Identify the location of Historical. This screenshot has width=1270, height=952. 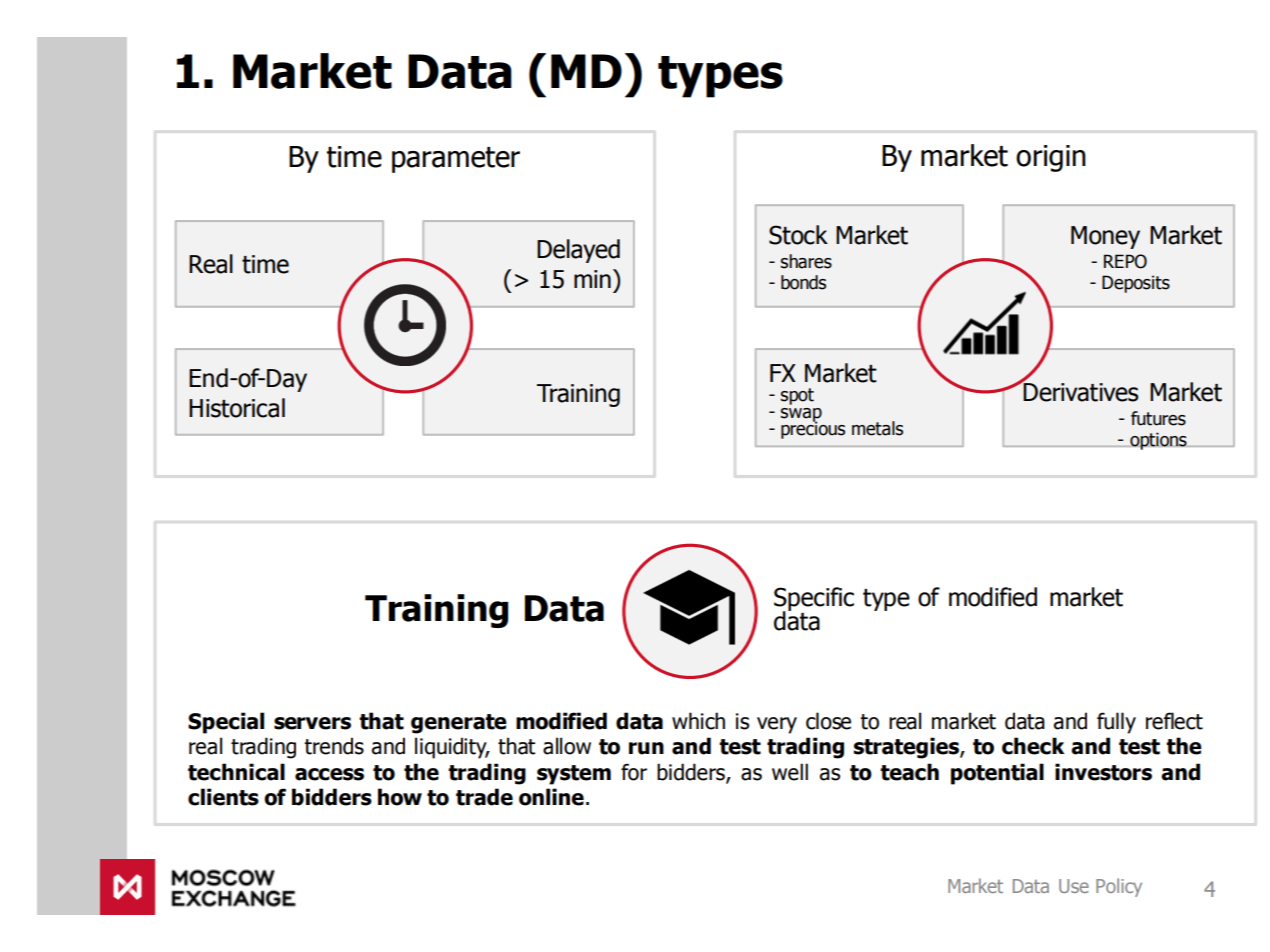
(237, 408).
